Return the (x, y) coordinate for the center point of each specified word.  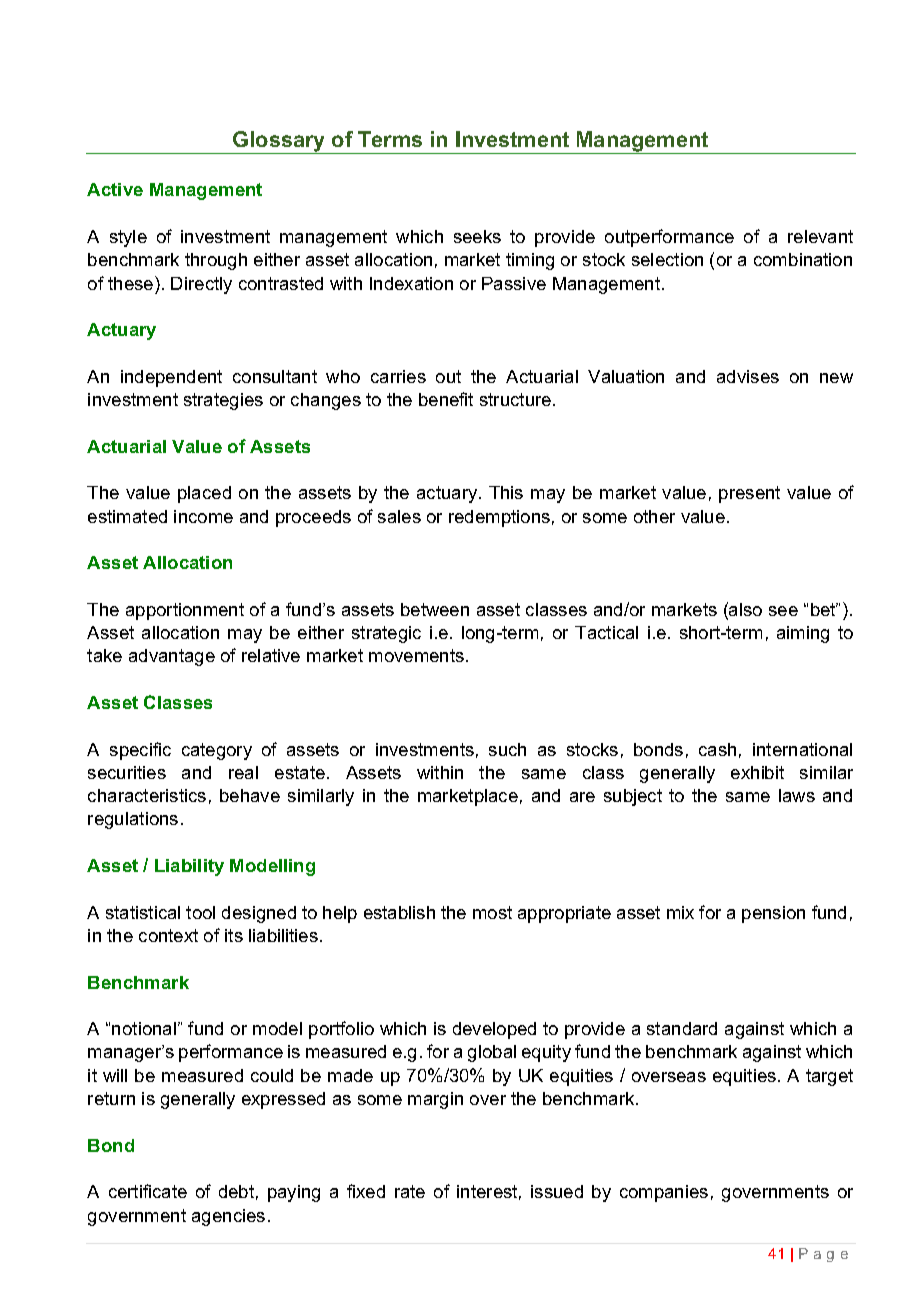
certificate (148, 1191)
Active (115, 189)
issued (557, 1191)
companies (664, 1193)
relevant (820, 236)
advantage (172, 657)
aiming (803, 634)
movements (418, 655)
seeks (477, 236)
